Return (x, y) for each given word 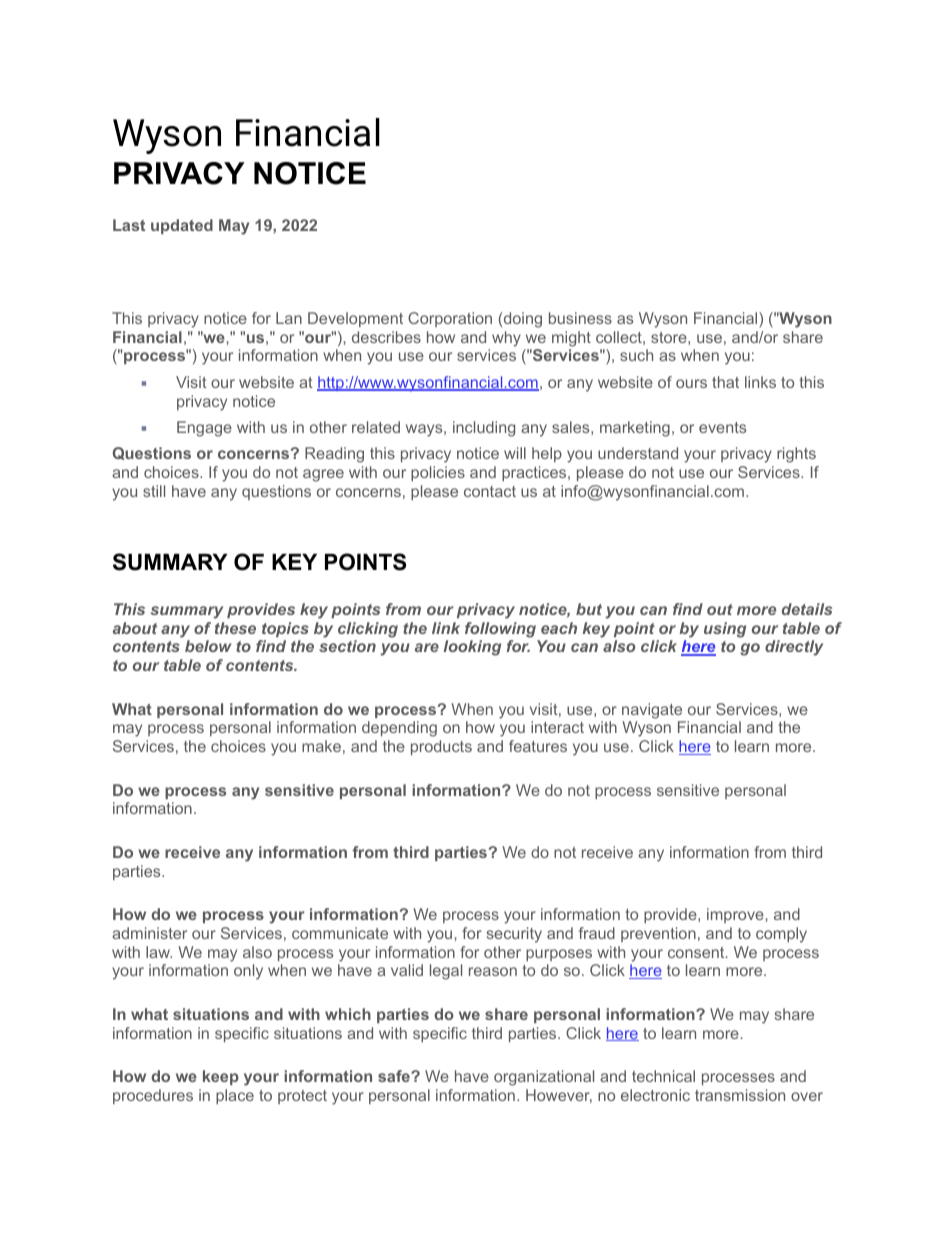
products (441, 747)
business (580, 318)
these (235, 628)
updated (182, 226)
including (484, 429)
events (722, 427)
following (500, 630)
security (514, 935)
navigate (652, 711)
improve (736, 915)
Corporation (450, 319)
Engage (204, 429)
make (321, 746)
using (725, 630)
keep (221, 1077)
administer (149, 933)
